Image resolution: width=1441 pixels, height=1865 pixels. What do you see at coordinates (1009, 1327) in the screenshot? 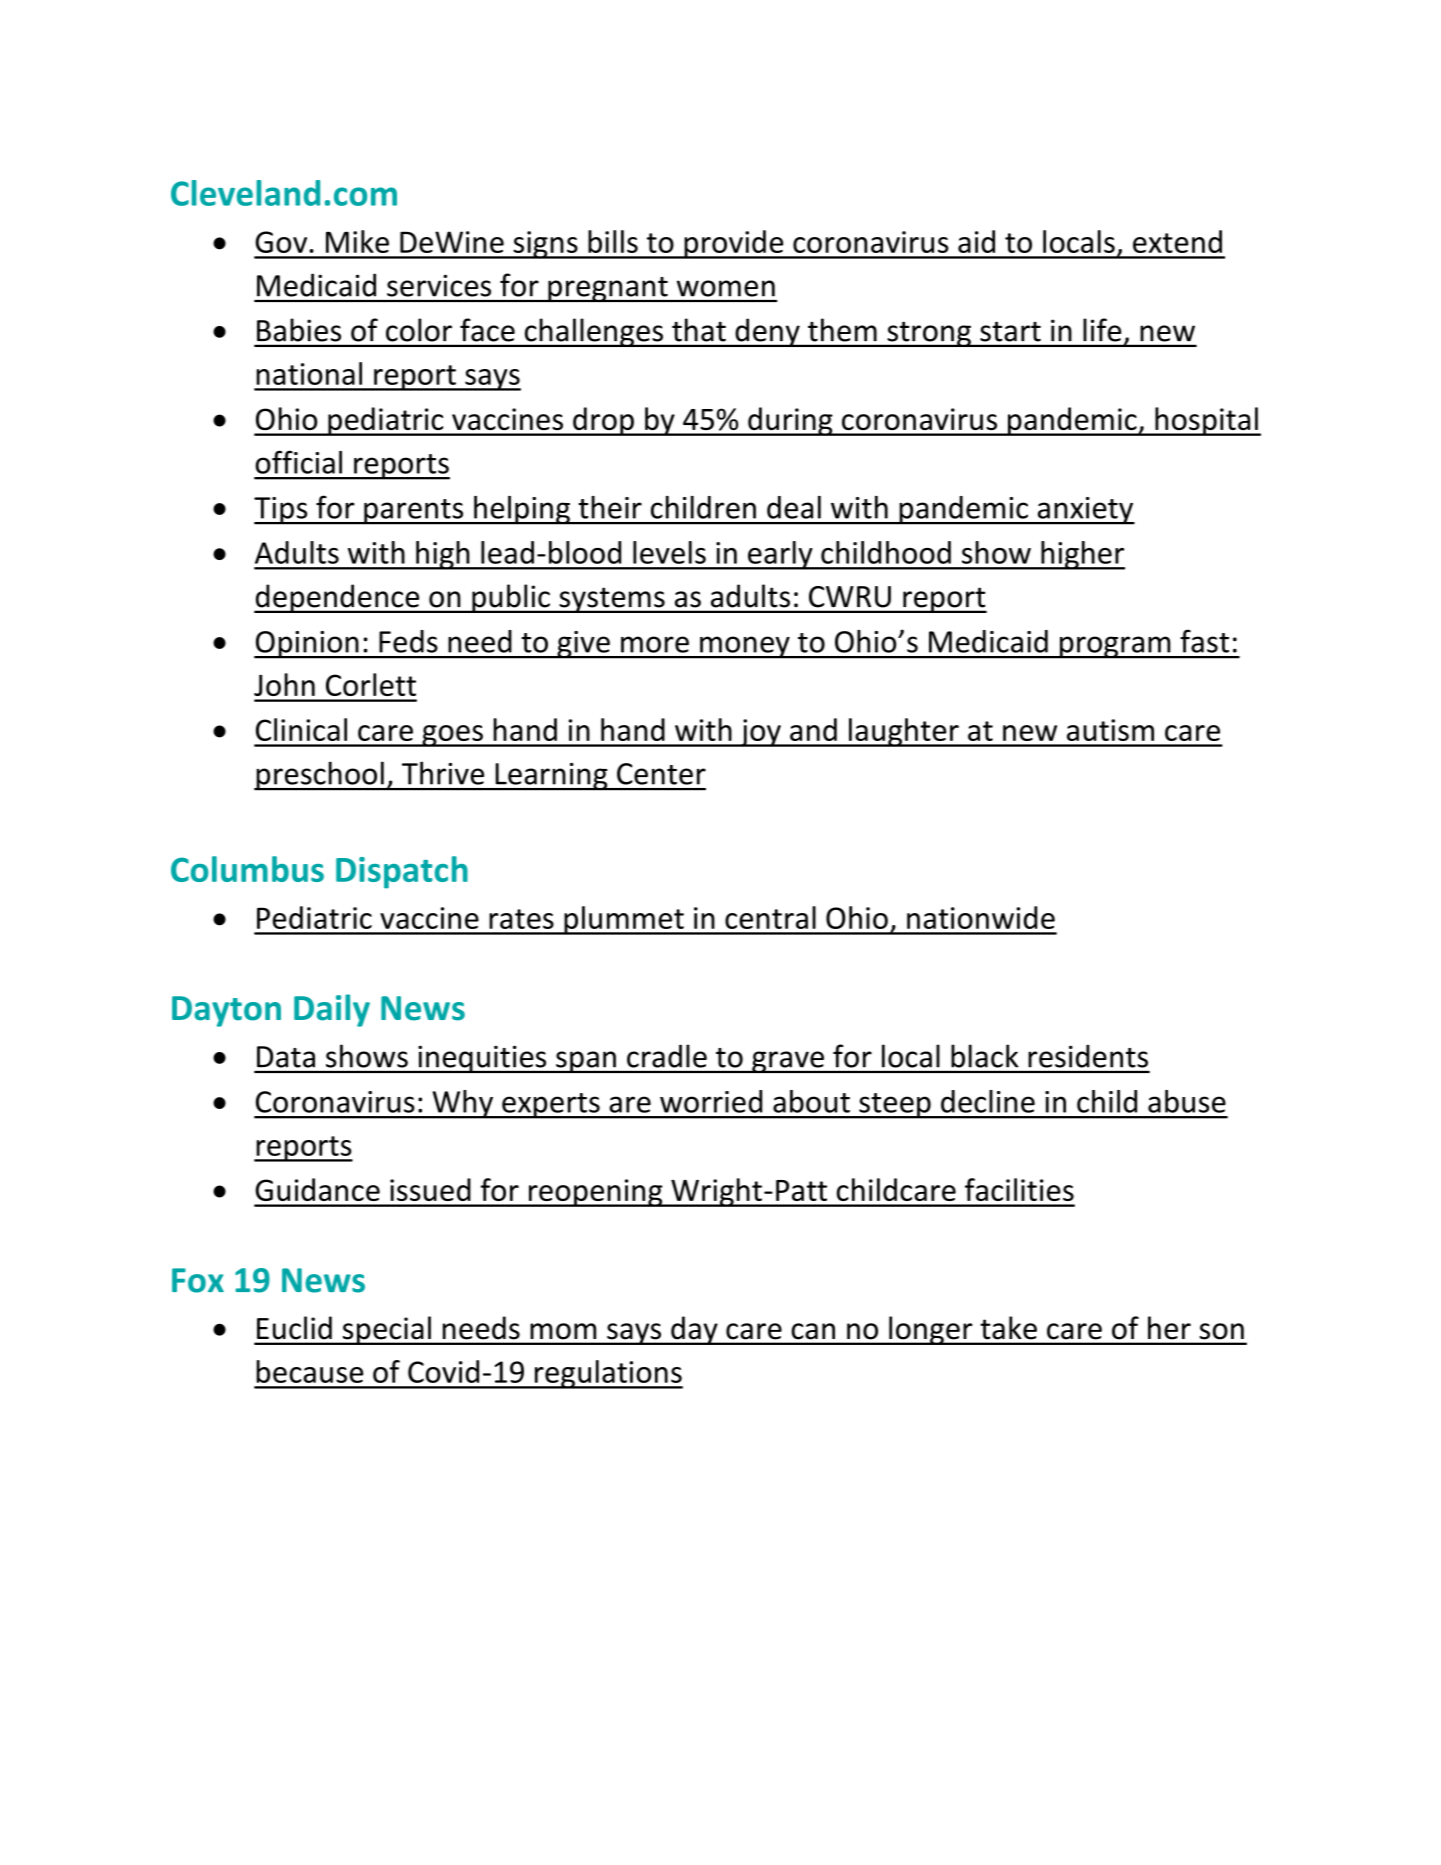
I see `take` at bounding box center [1009, 1327].
